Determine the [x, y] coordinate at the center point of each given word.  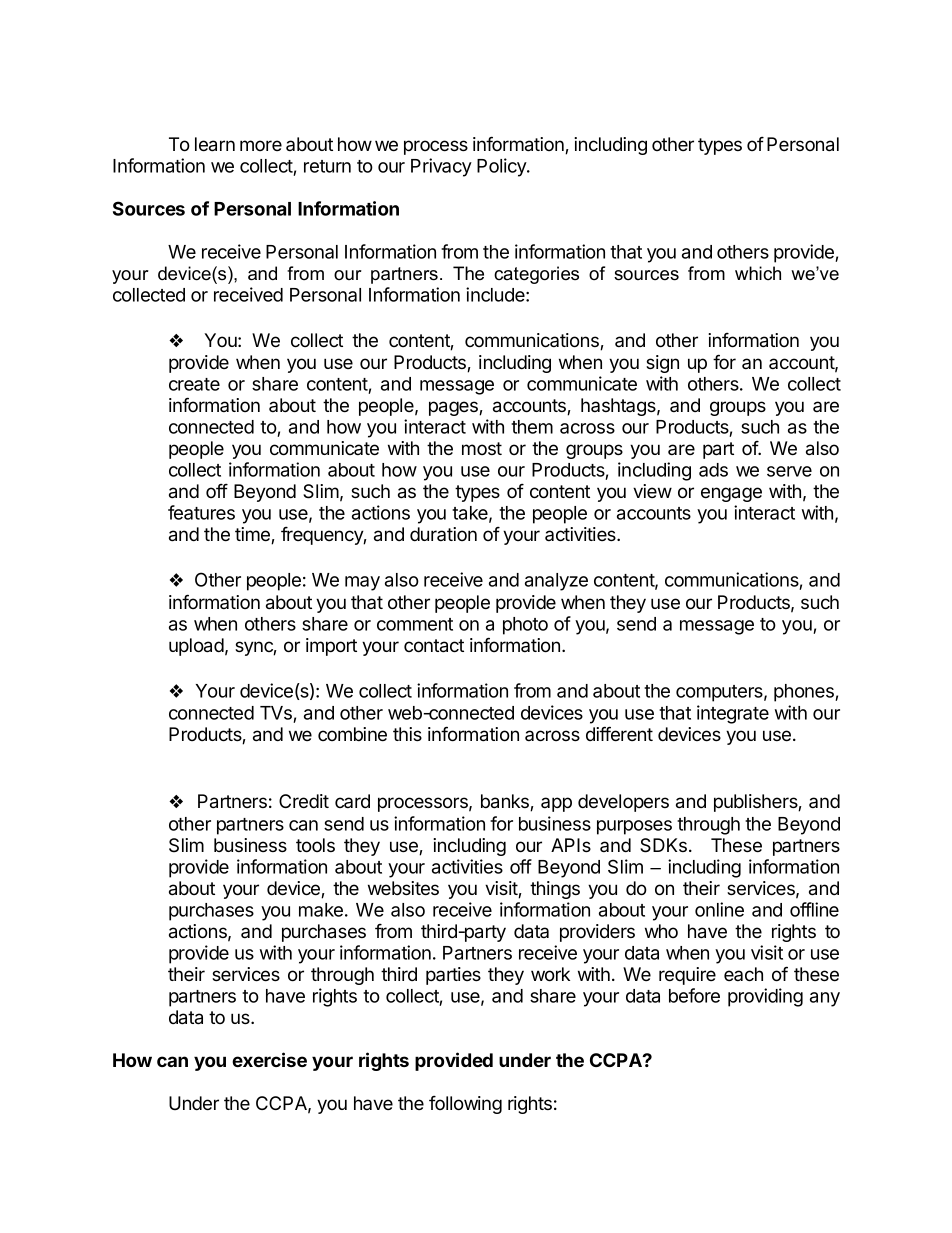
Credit [304, 801]
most [482, 448]
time [253, 535]
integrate [733, 714]
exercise [269, 1059]
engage [731, 494]
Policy [502, 167]
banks [506, 802]
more [261, 145]
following [465, 1105]
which [758, 273]
